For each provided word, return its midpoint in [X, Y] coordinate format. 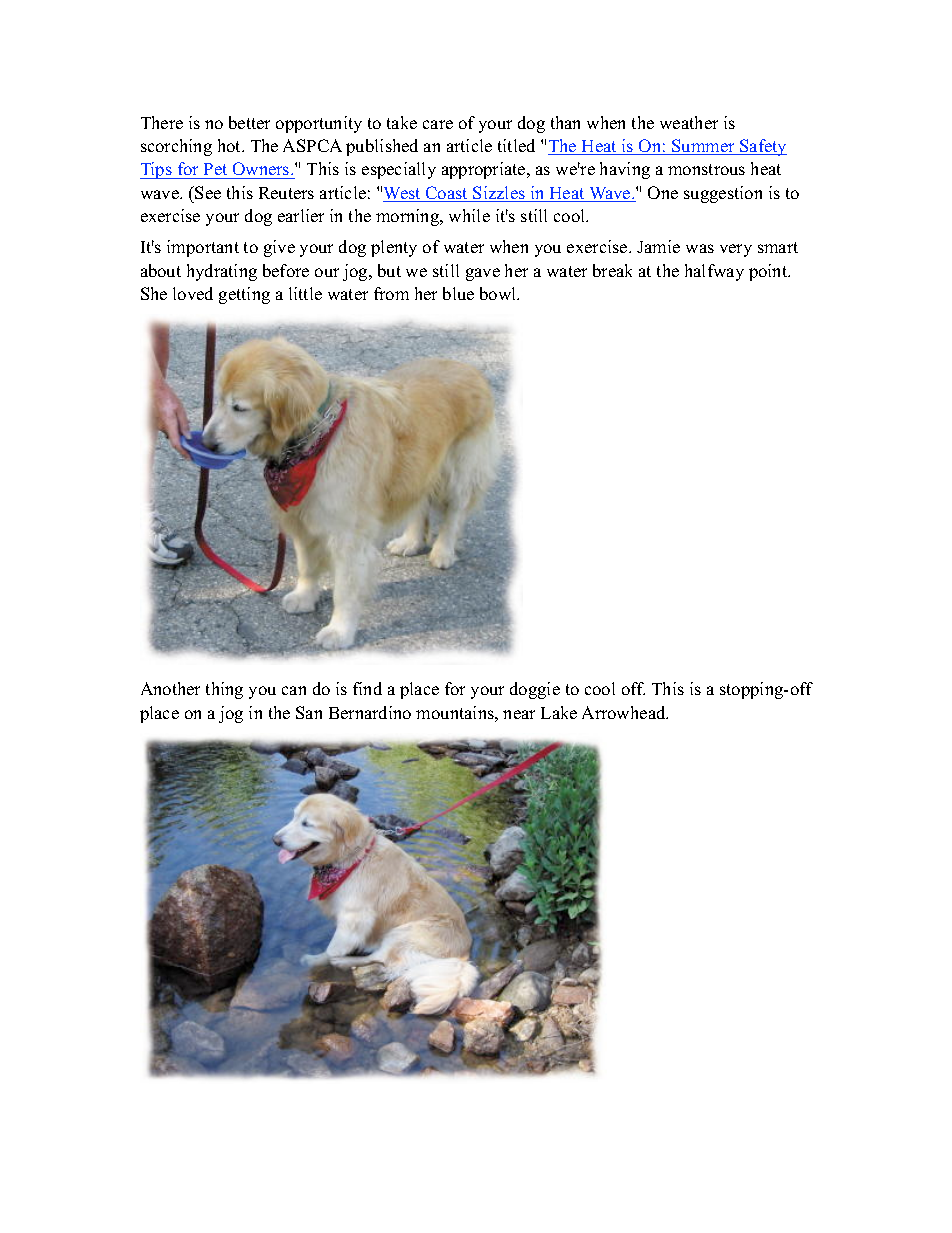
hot [231, 145]
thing [224, 690]
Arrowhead [625, 712]
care [438, 124]
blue [458, 293]
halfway [714, 272]
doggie [535, 690]
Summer [703, 147]
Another [170, 688]
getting [244, 295]
